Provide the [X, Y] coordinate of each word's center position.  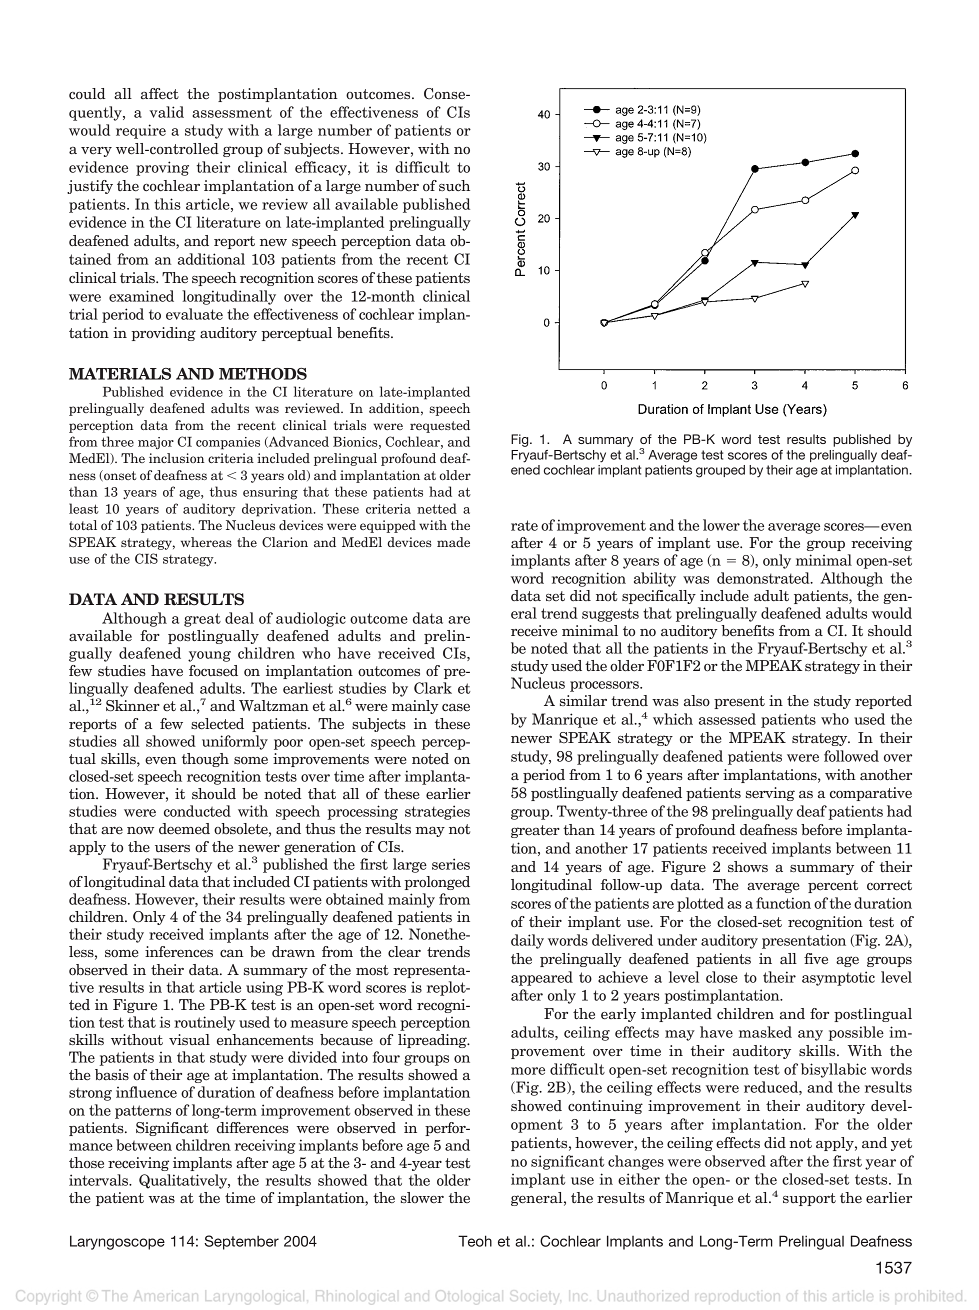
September [241, 1242]
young [209, 656]
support [809, 1199]
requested [440, 426]
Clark [433, 688]
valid [167, 112]
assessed [727, 719]
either [639, 1179]
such [454, 185]
